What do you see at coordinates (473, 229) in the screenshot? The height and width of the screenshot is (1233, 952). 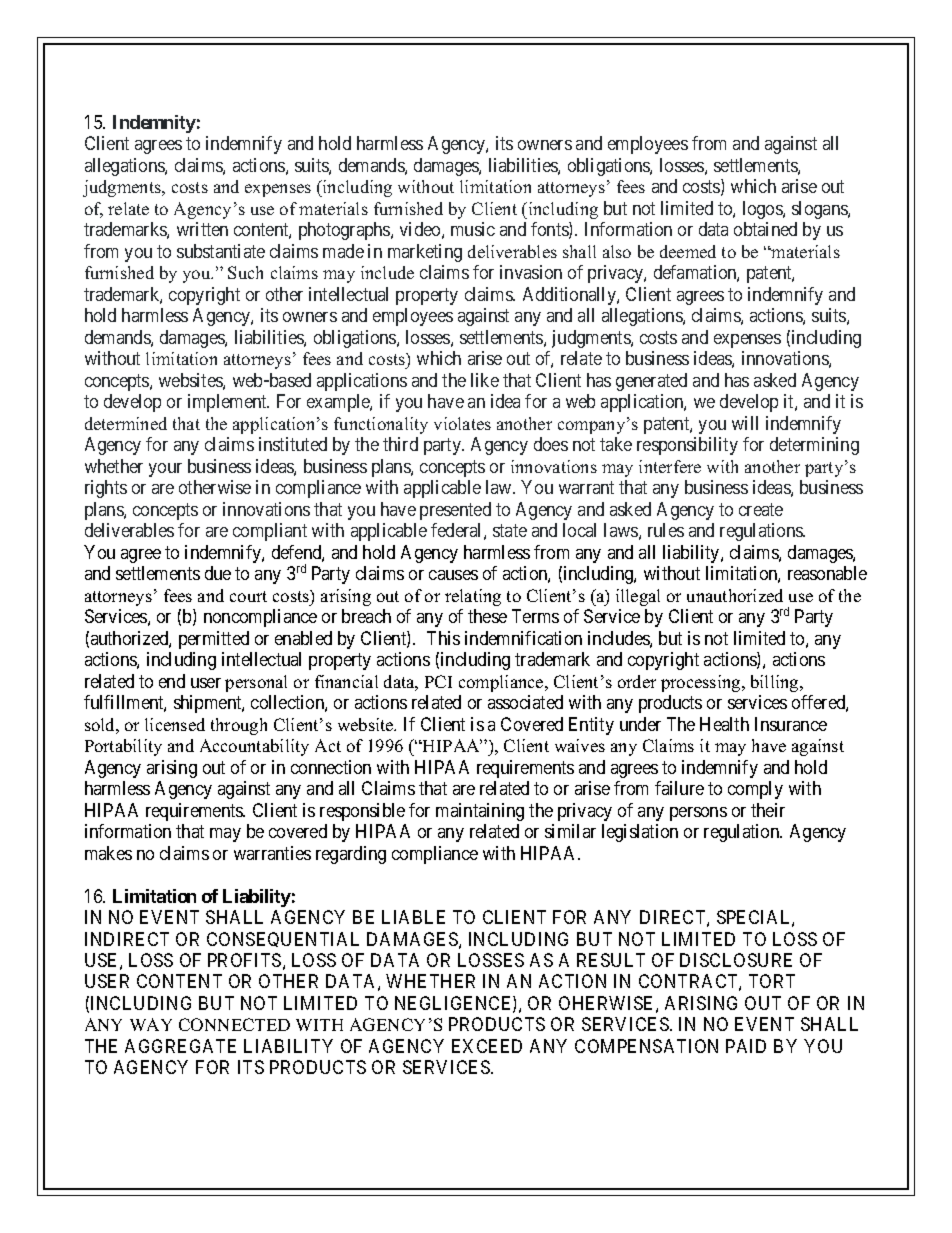 I see `music` at bounding box center [473, 229].
